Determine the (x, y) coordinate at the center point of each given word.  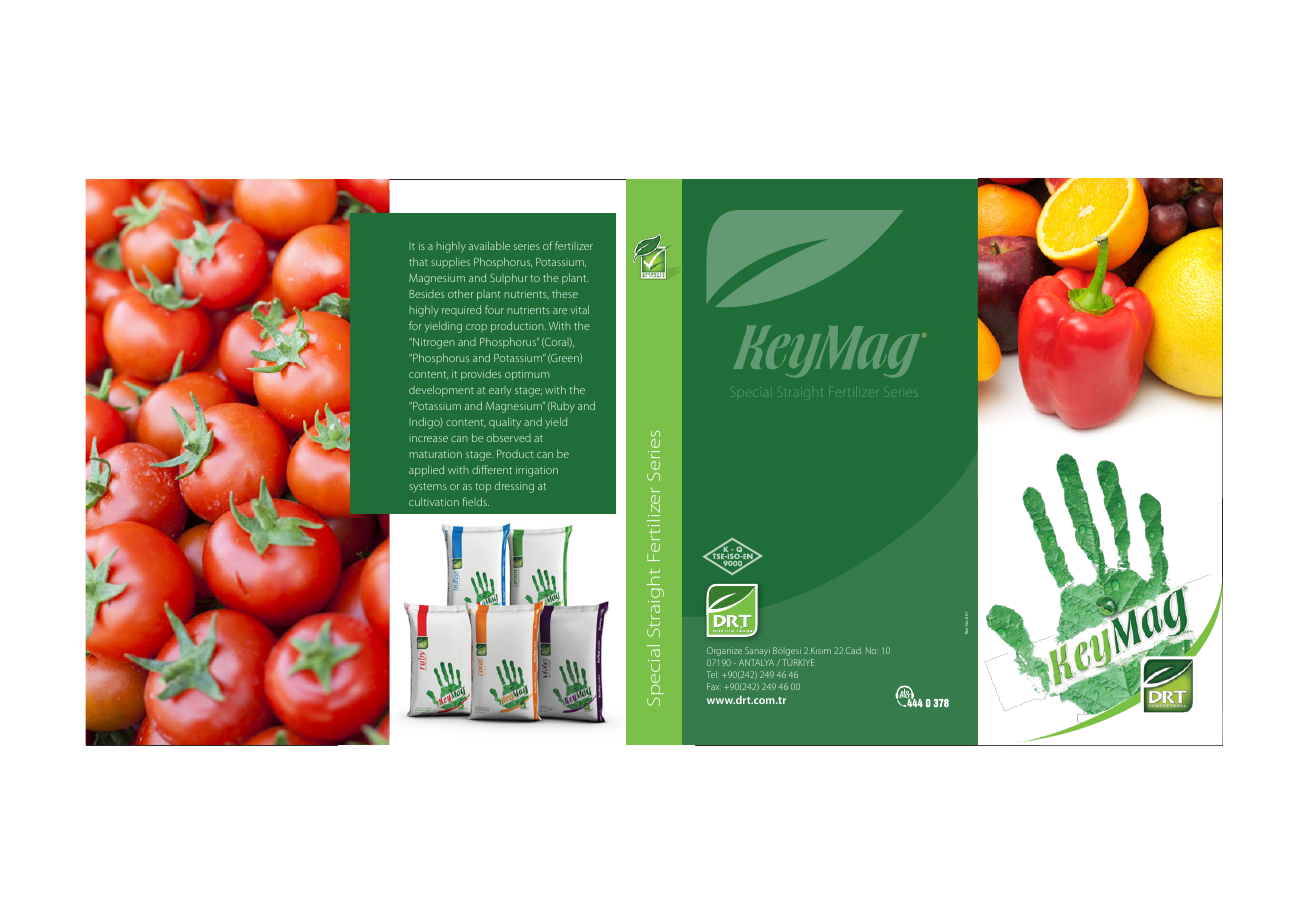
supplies (450, 262)
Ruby (562, 407)
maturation (435, 454)
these (565, 293)
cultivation (434, 501)
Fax (714, 686)
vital (579, 309)
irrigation (537, 471)
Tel (713, 674)
